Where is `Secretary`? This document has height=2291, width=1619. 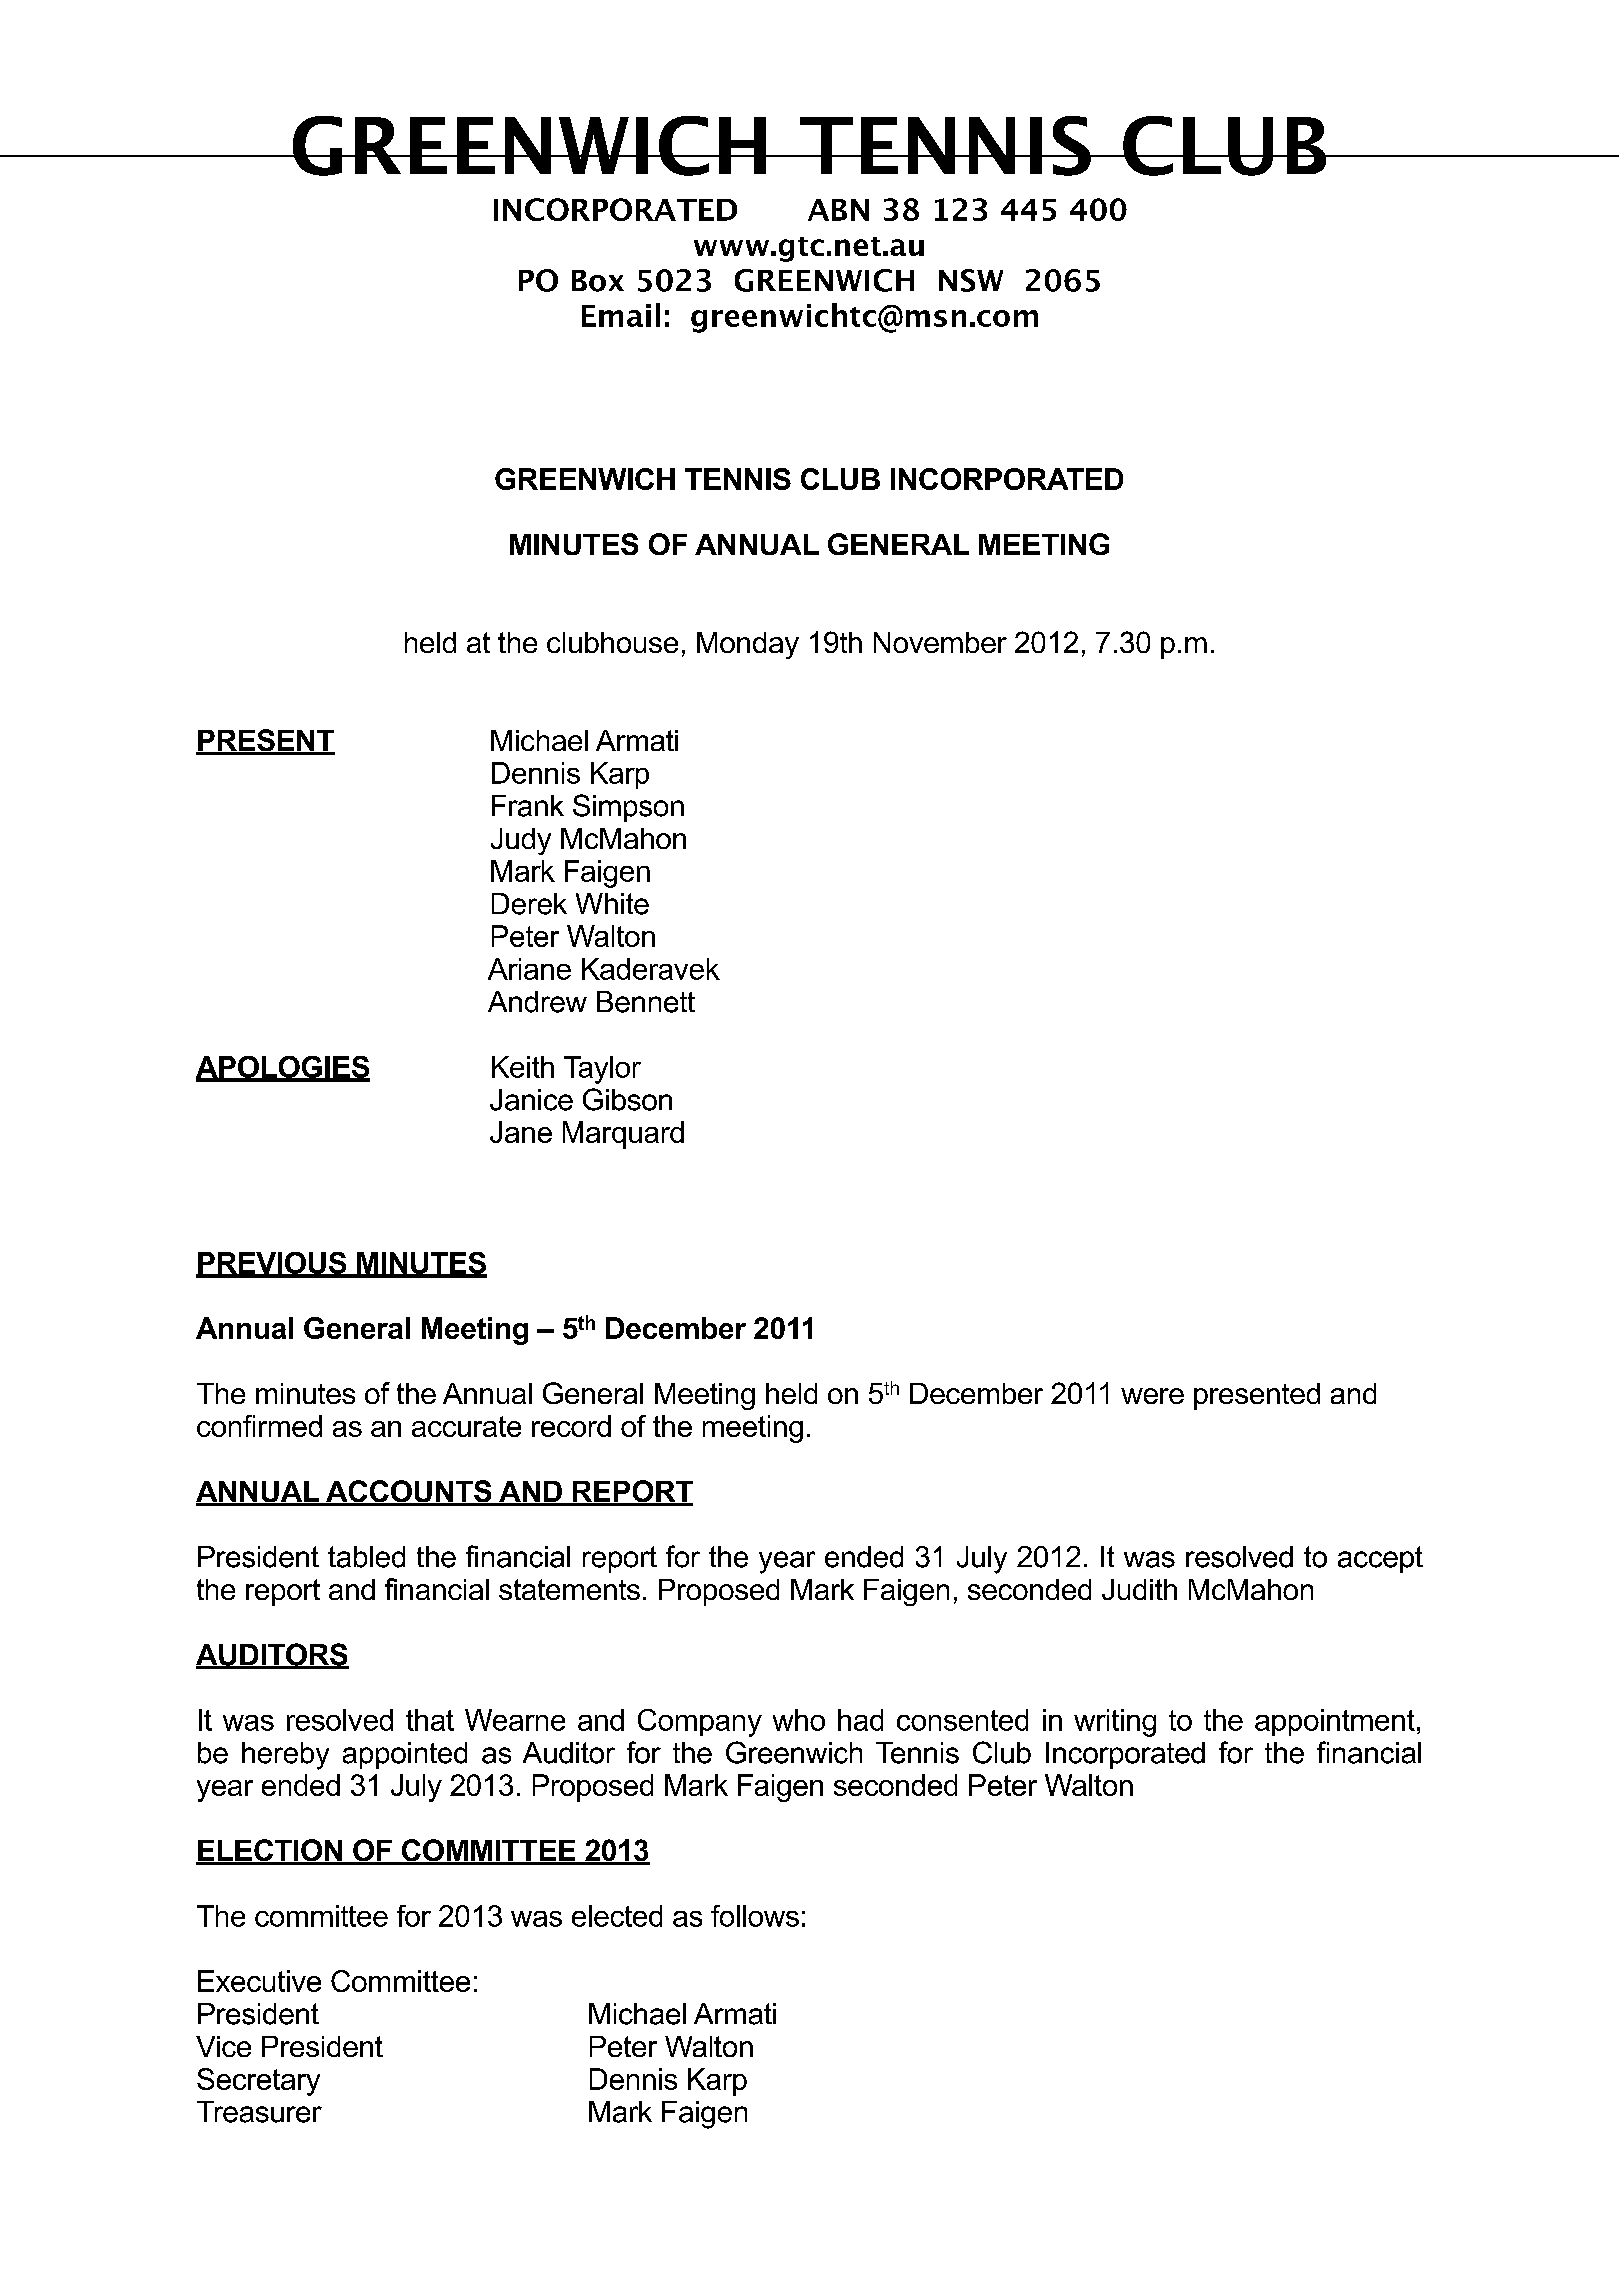 Secretary is located at coordinates (258, 2082).
